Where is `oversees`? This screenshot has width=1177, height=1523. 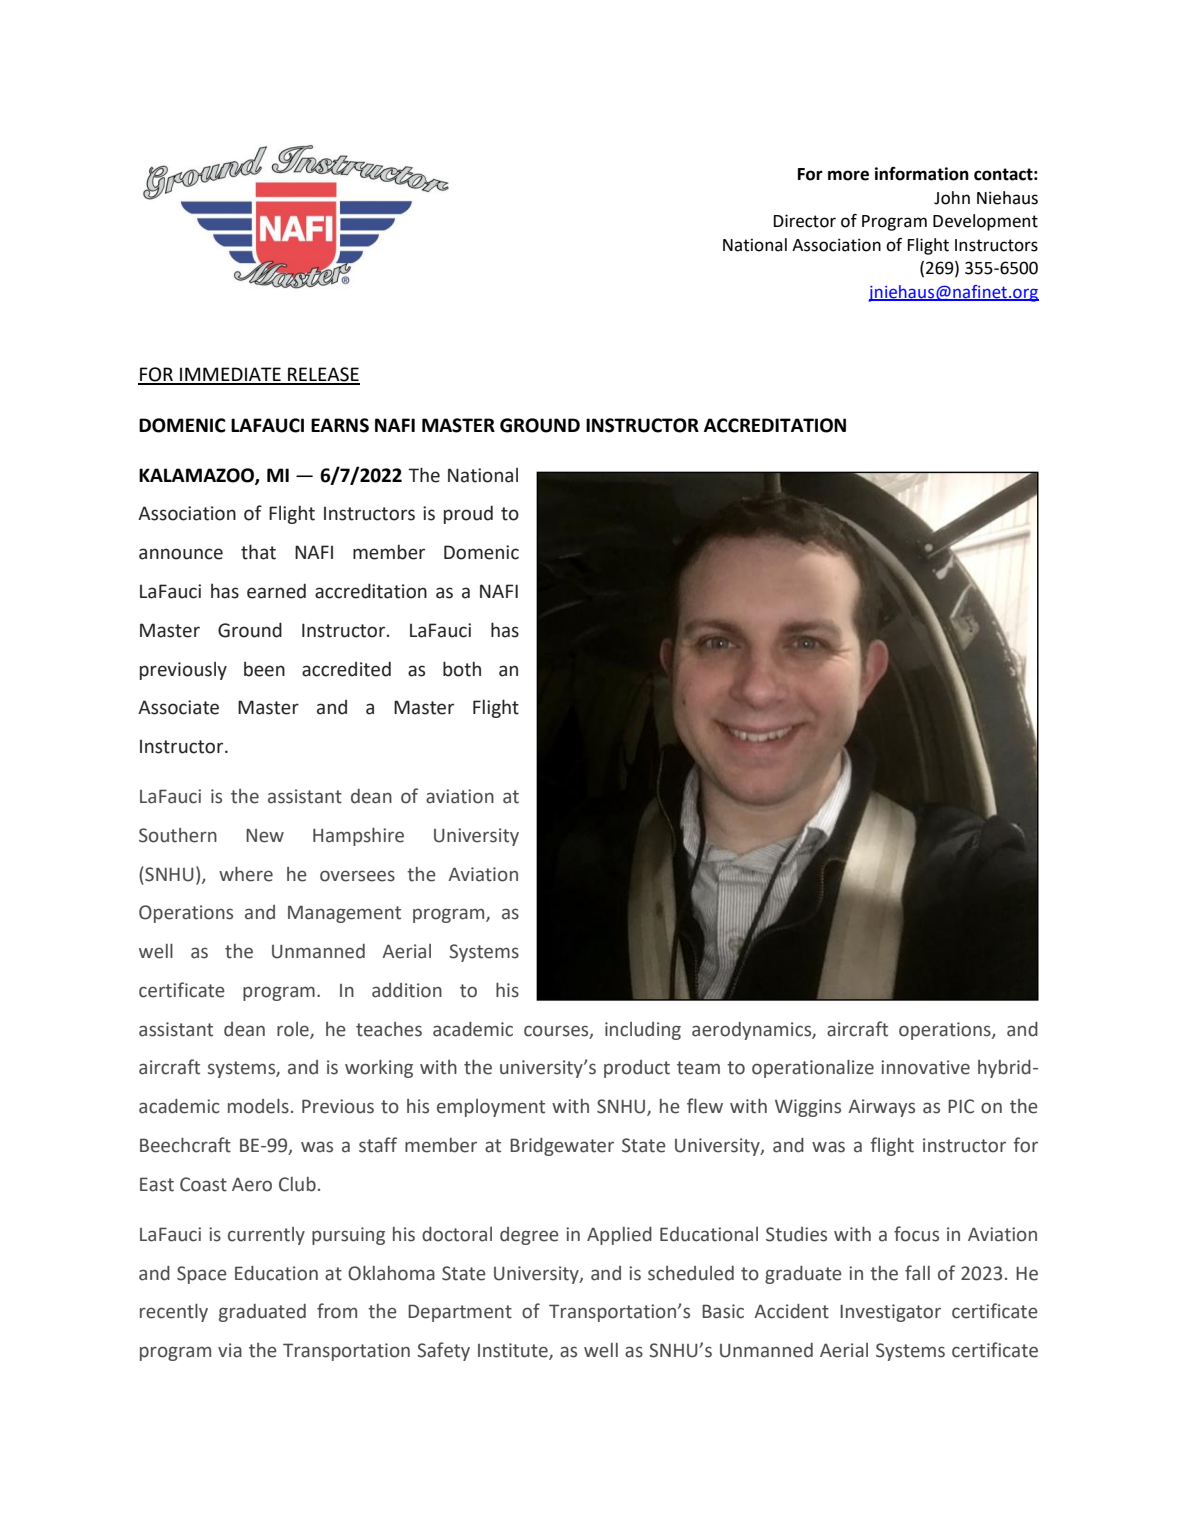
oversees is located at coordinates (357, 876).
